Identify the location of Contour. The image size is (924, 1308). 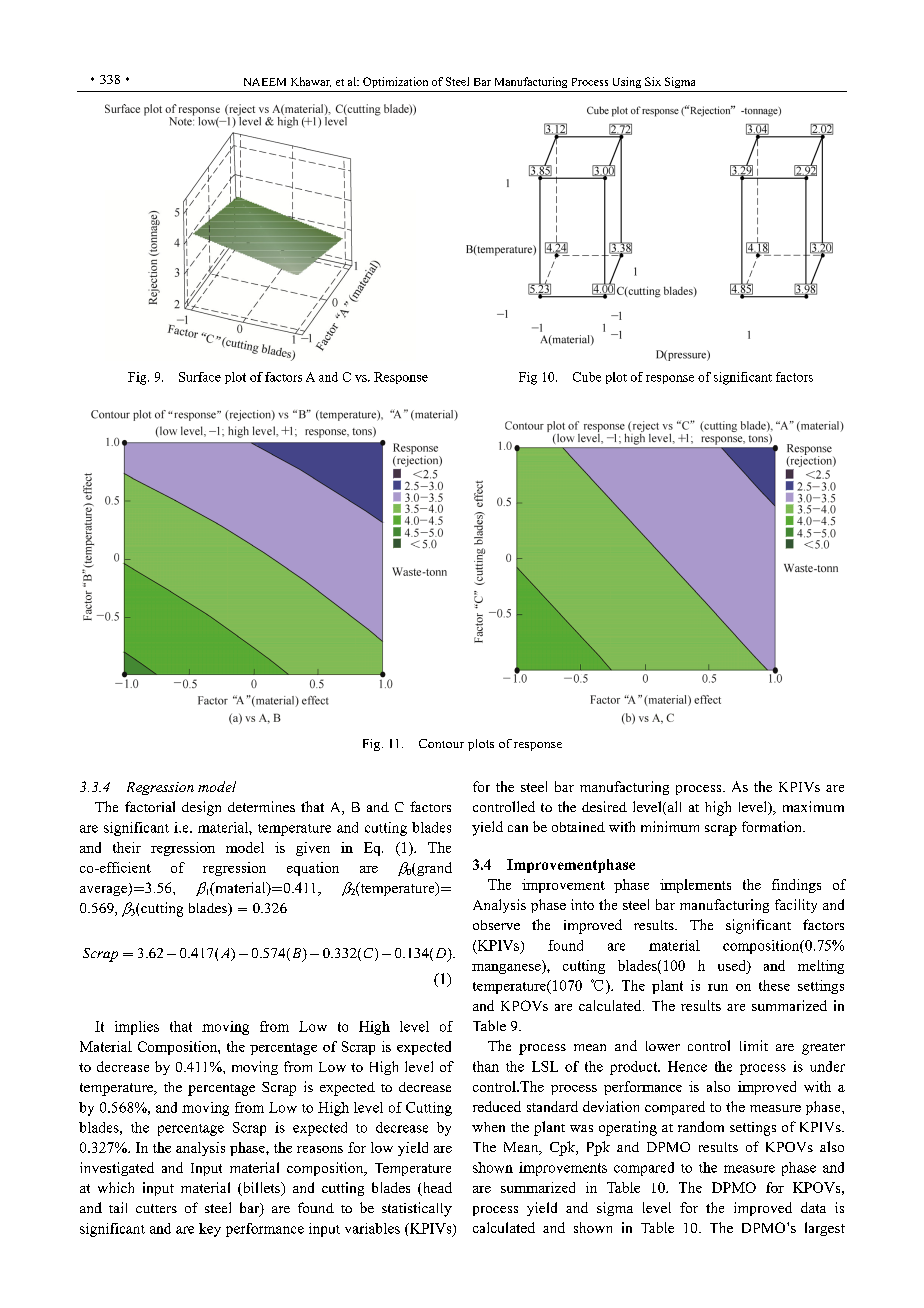
(441, 743).
